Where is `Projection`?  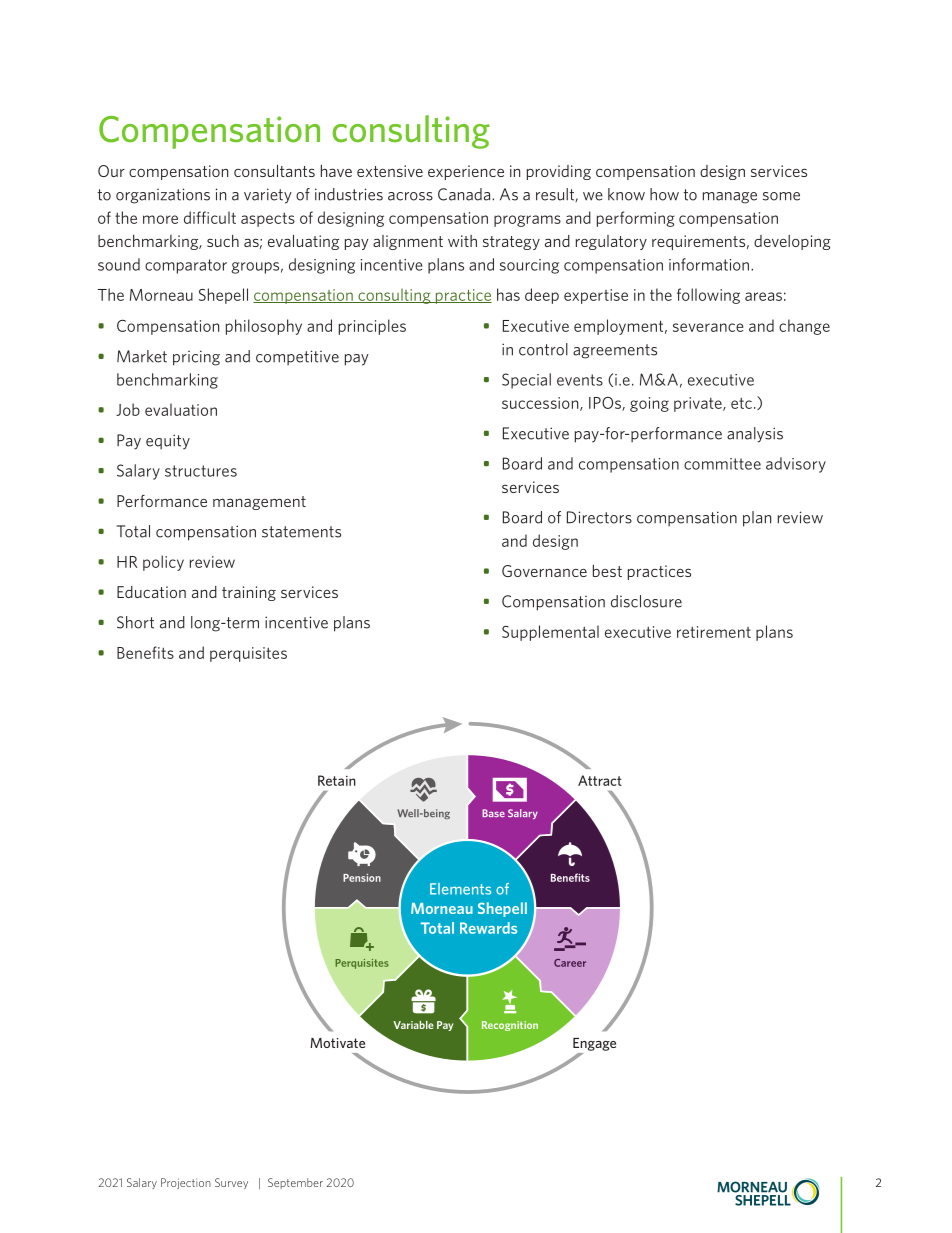
Projection is located at coordinates (186, 1183).
